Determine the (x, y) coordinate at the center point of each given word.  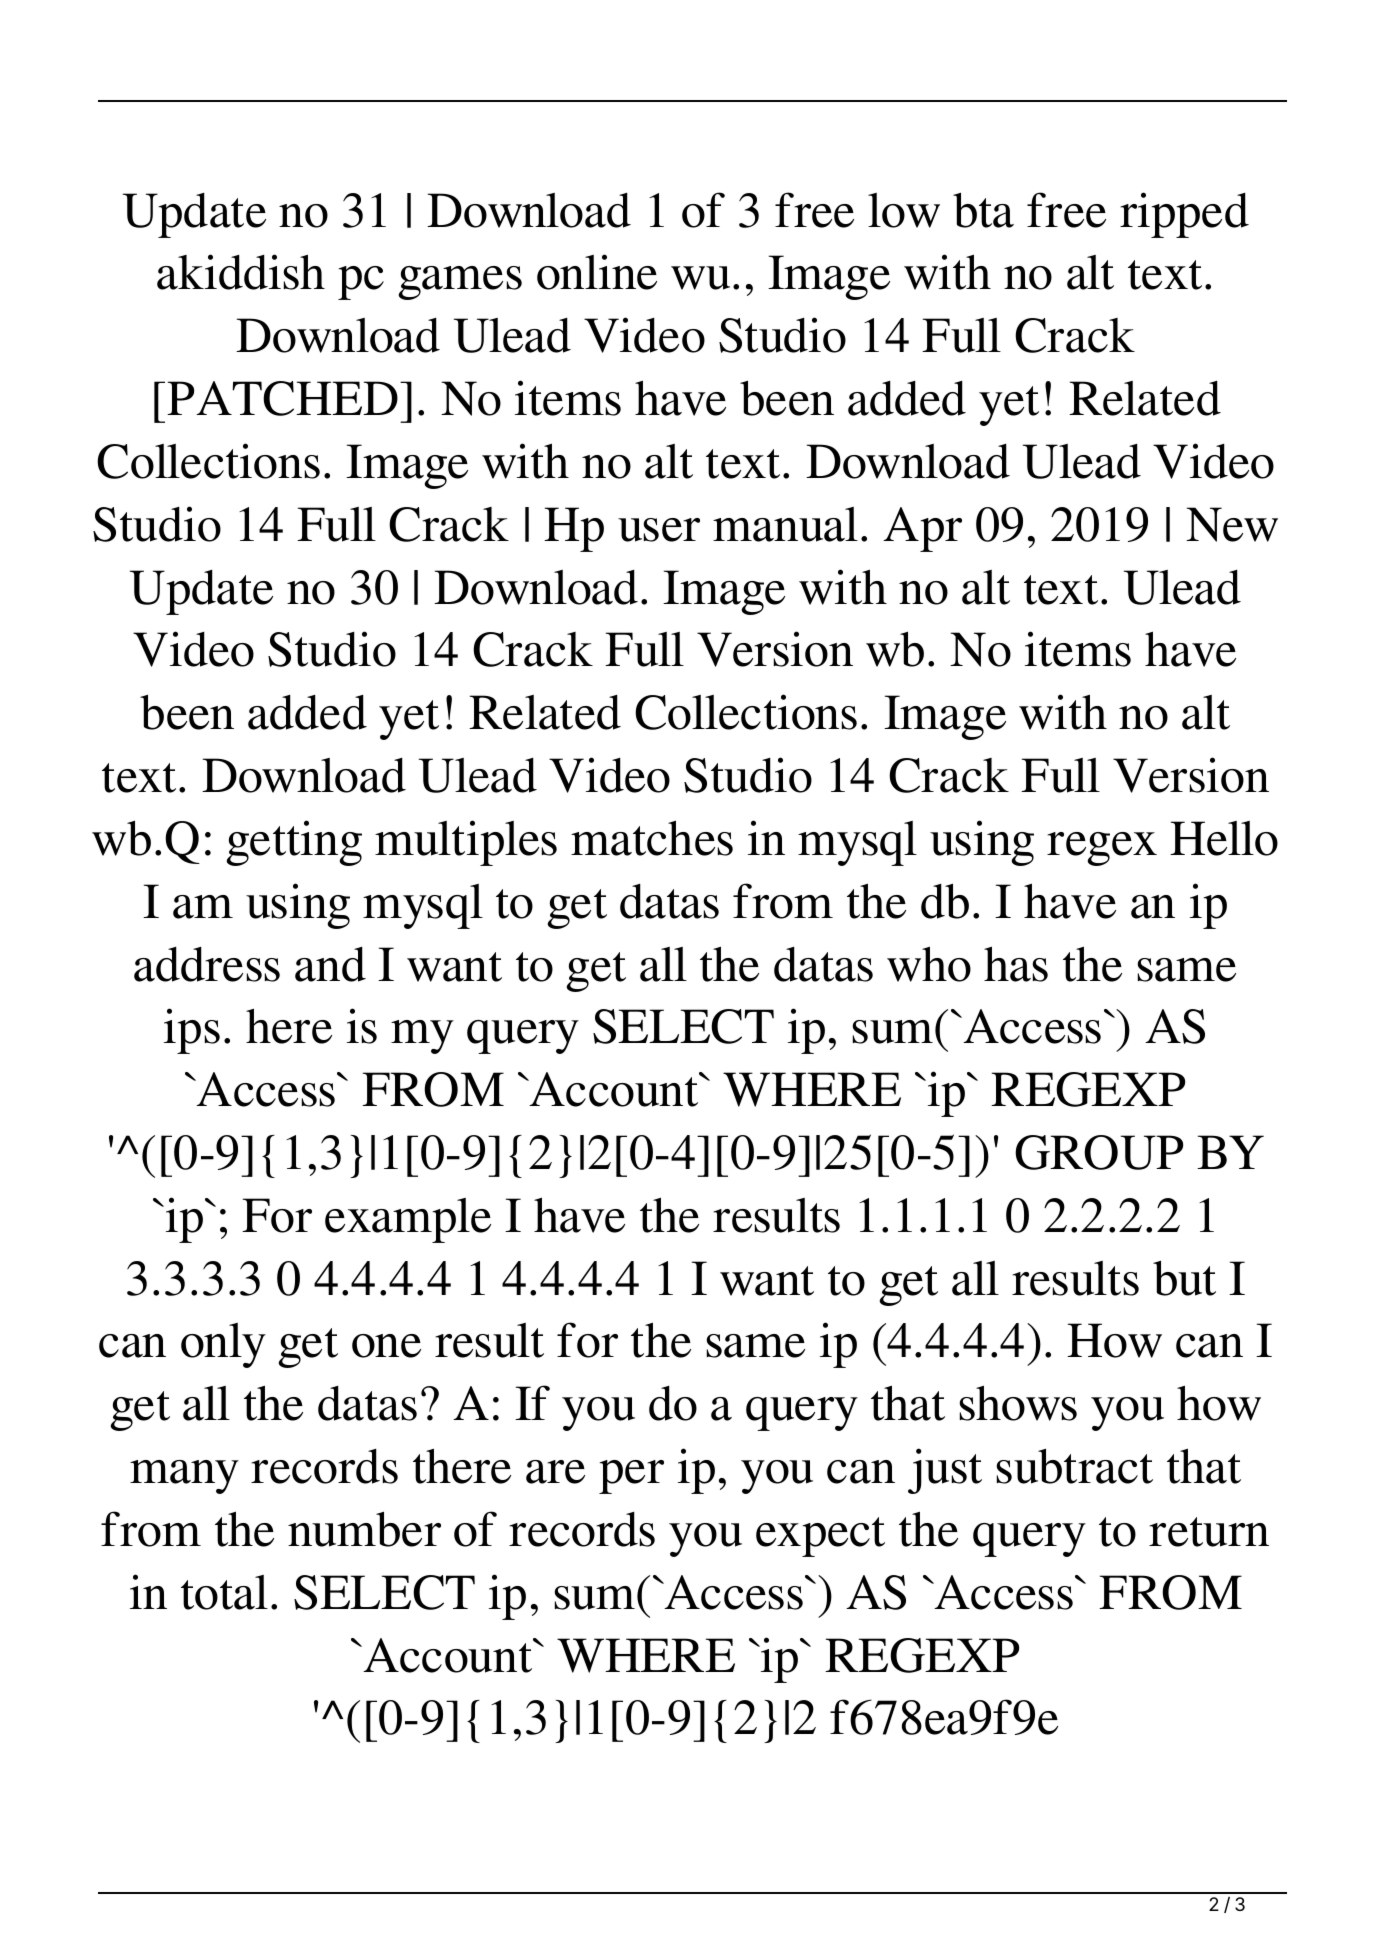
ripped (1184, 215)
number (364, 1529)
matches (652, 838)
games (460, 283)
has (1016, 964)
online (597, 272)
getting (294, 843)
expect (820, 1537)
